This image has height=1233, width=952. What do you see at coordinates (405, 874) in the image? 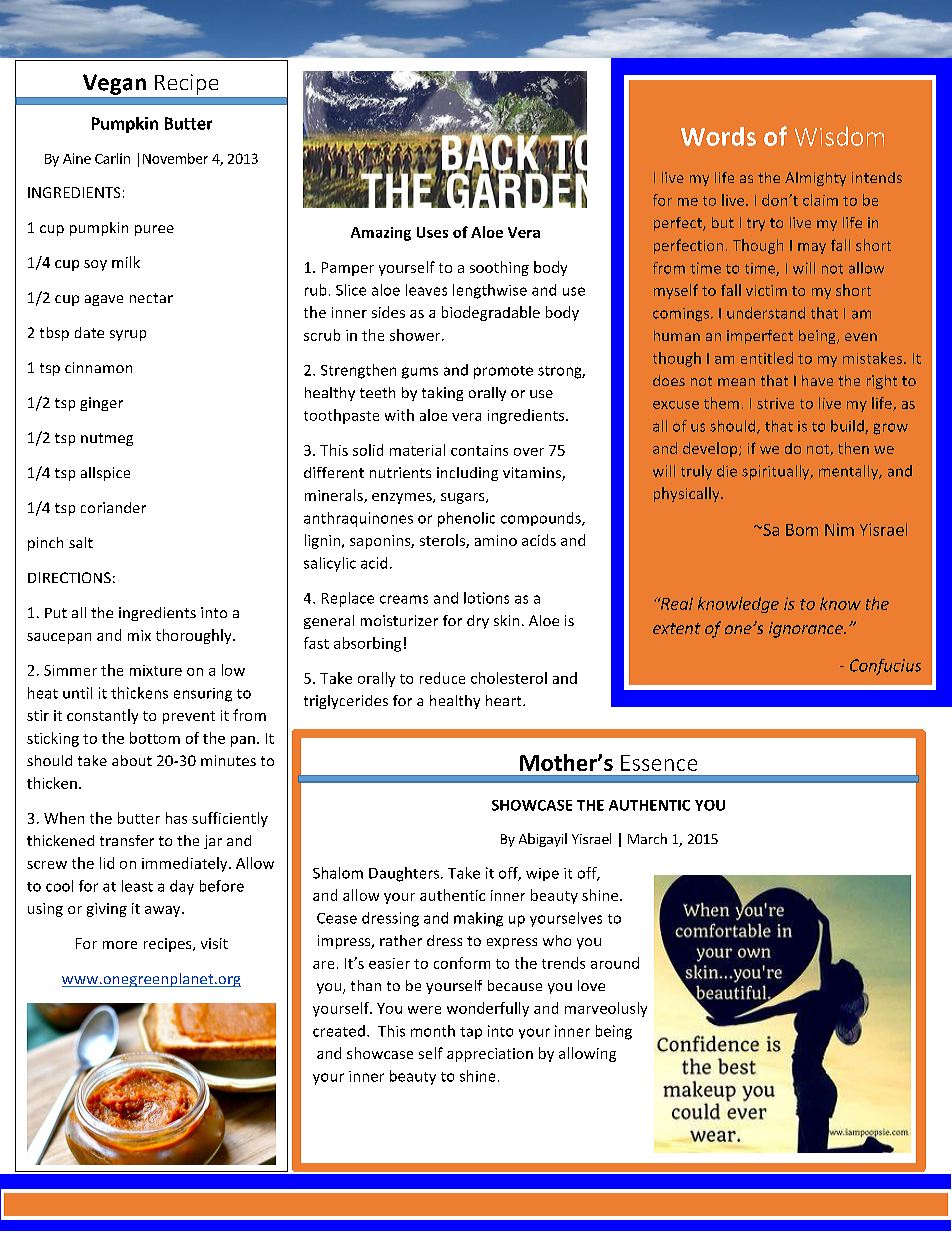
I see `Daughters` at bounding box center [405, 874].
